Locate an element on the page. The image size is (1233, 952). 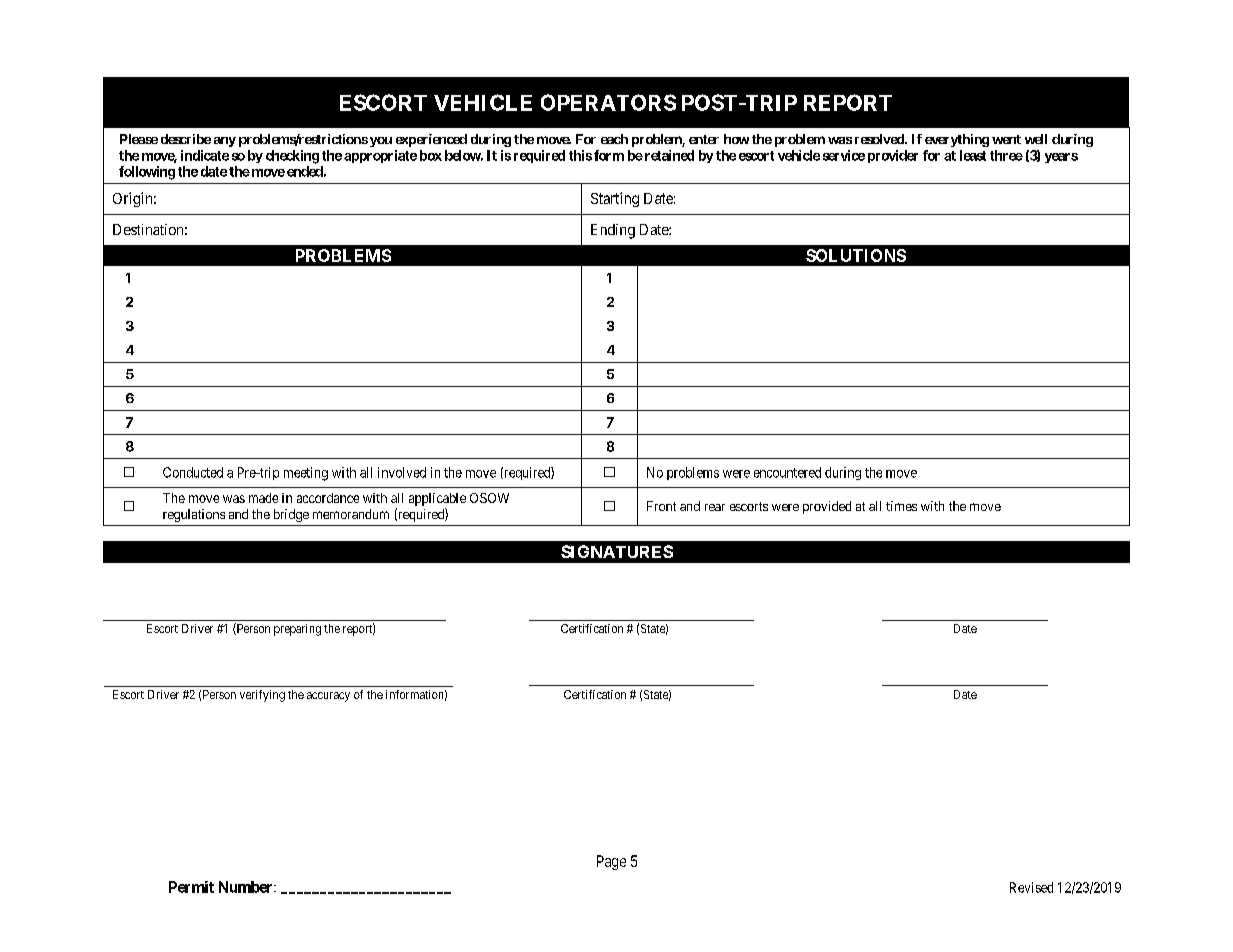
Front is located at coordinates (661, 506).
